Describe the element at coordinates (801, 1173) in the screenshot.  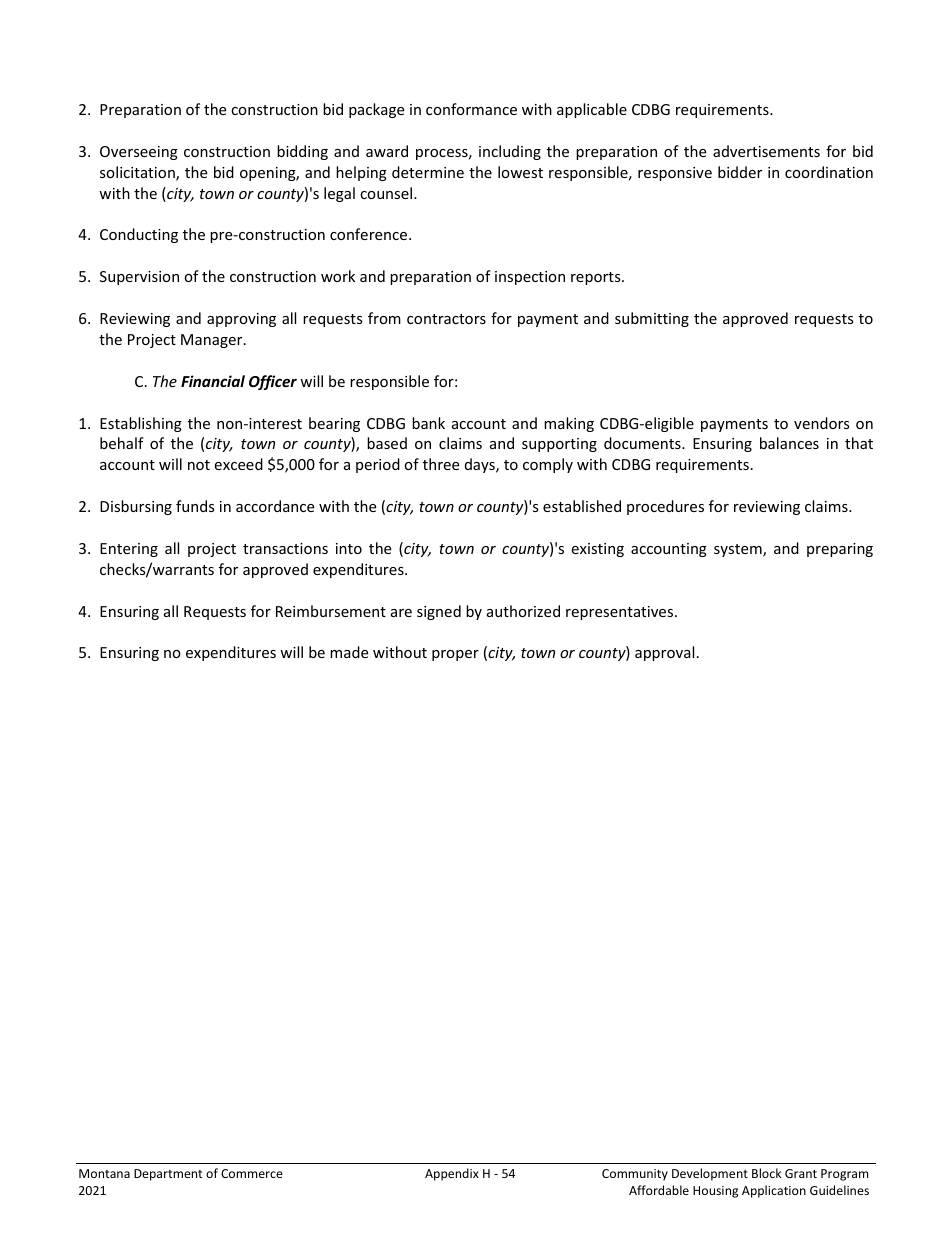
I see `Grant` at that location.
